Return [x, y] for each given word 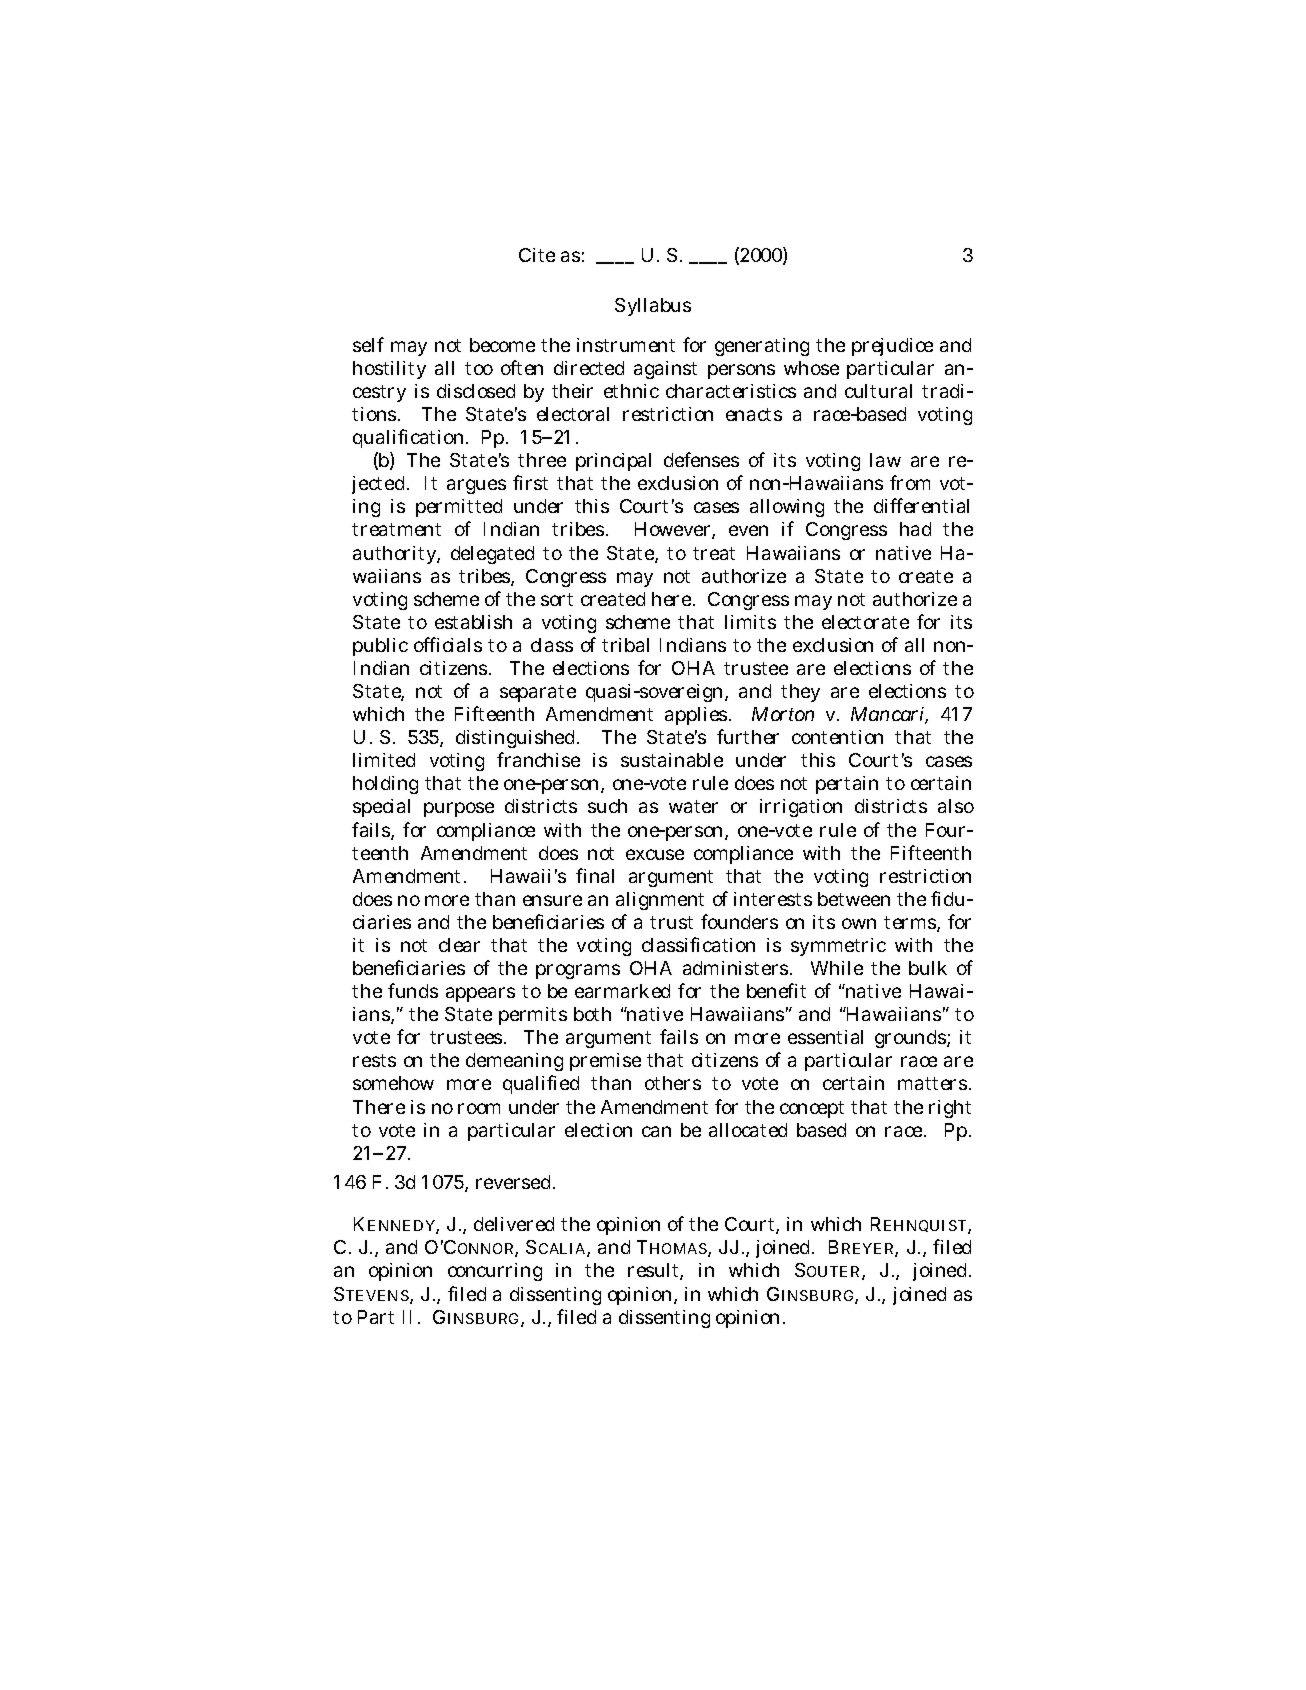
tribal [625, 645]
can [656, 1131]
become [502, 345]
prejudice [892, 347]
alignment [660, 901]
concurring [495, 1272]
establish [473, 622]
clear [459, 945]
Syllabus [653, 307]
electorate [865, 622]
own [859, 923]
